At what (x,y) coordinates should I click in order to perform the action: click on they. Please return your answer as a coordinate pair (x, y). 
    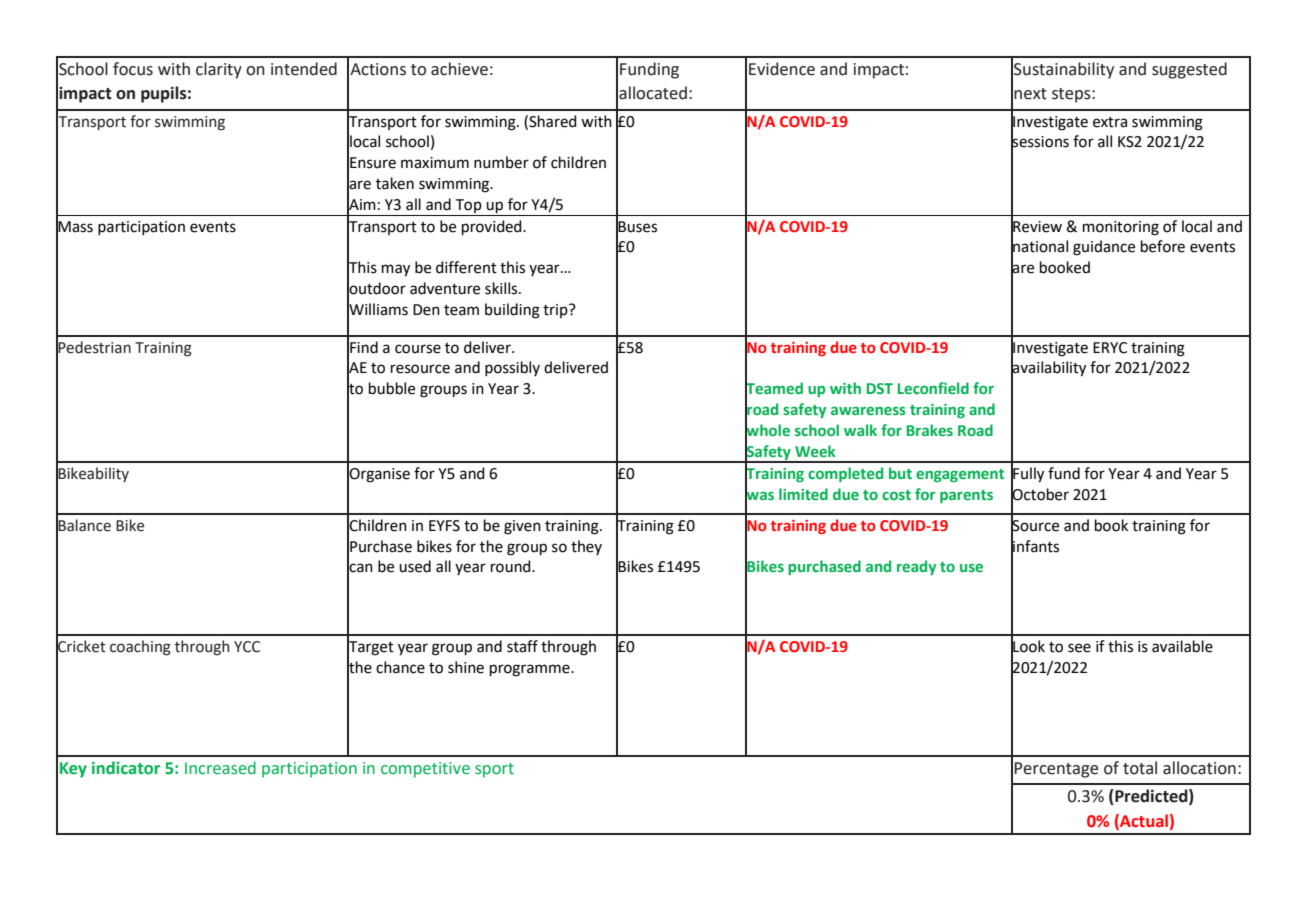
    Looking at the image, I should click on (586, 547).
